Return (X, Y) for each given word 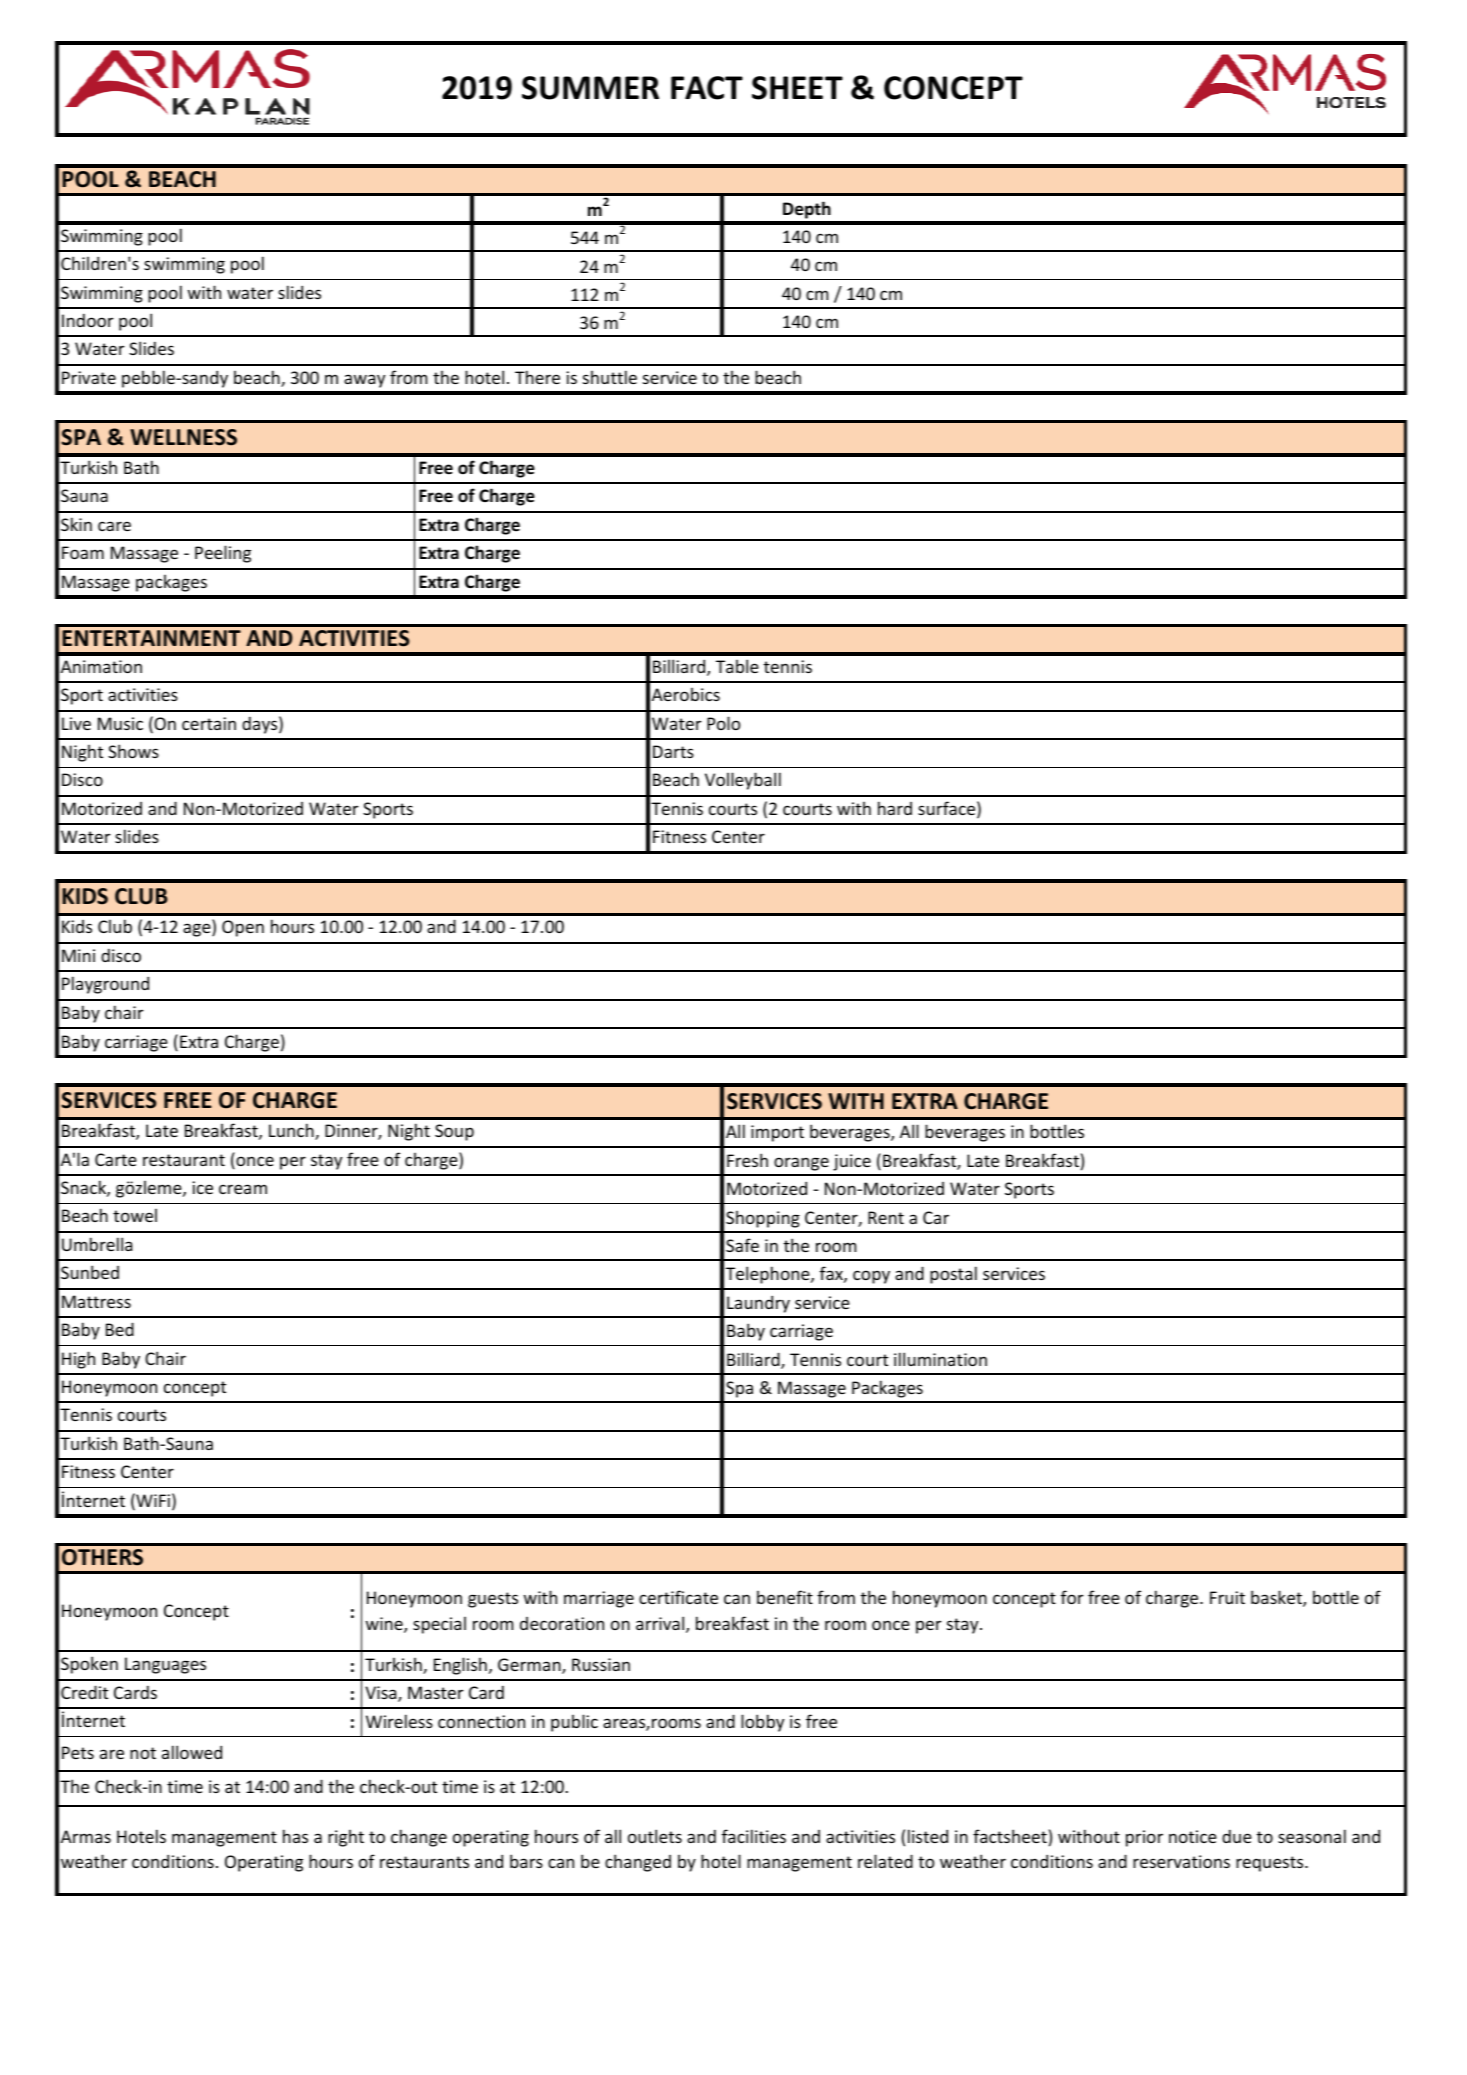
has (295, 1836)
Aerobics (686, 694)
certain (209, 723)
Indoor (88, 320)
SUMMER (590, 88)
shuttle (610, 377)
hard (895, 808)
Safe (742, 1245)
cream (243, 1189)
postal (953, 1275)
